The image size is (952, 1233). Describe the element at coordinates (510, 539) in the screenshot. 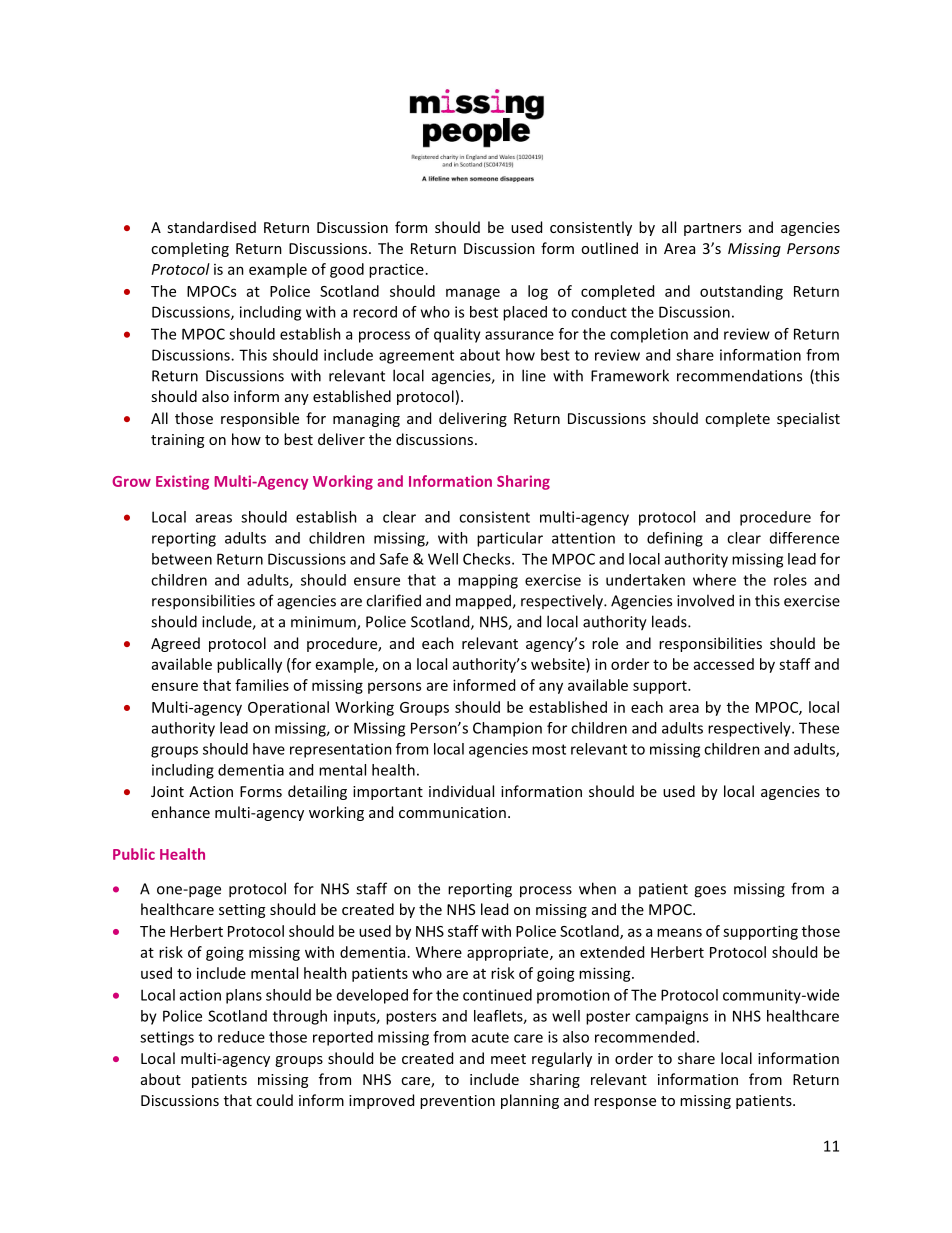

I see `particular` at that location.
